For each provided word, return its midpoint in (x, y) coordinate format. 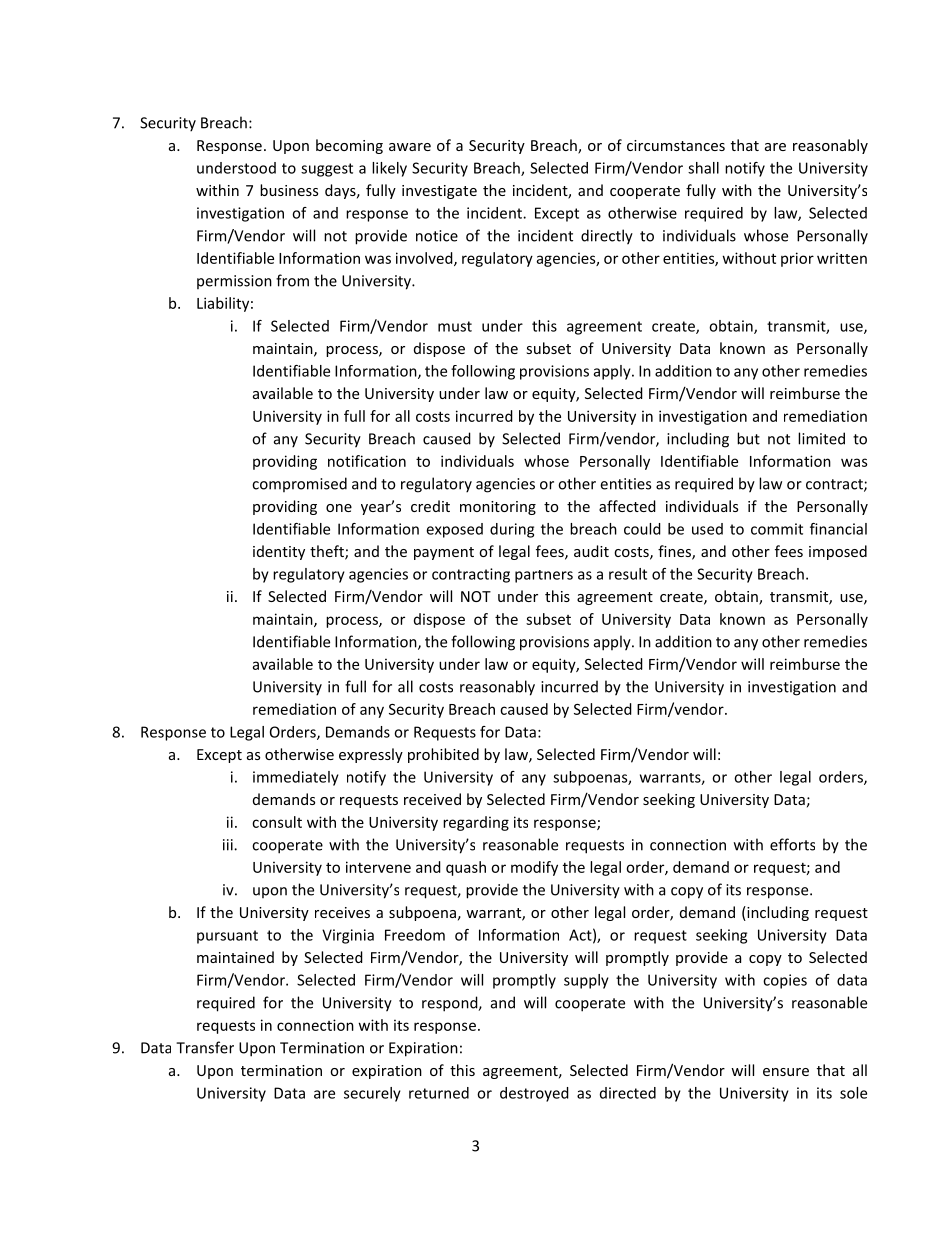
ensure (786, 1072)
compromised (299, 484)
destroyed (534, 1094)
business (289, 190)
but (748, 438)
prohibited (443, 755)
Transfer (205, 1047)
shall (703, 168)
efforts (792, 844)
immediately (296, 778)
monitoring (498, 508)
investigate (439, 192)
